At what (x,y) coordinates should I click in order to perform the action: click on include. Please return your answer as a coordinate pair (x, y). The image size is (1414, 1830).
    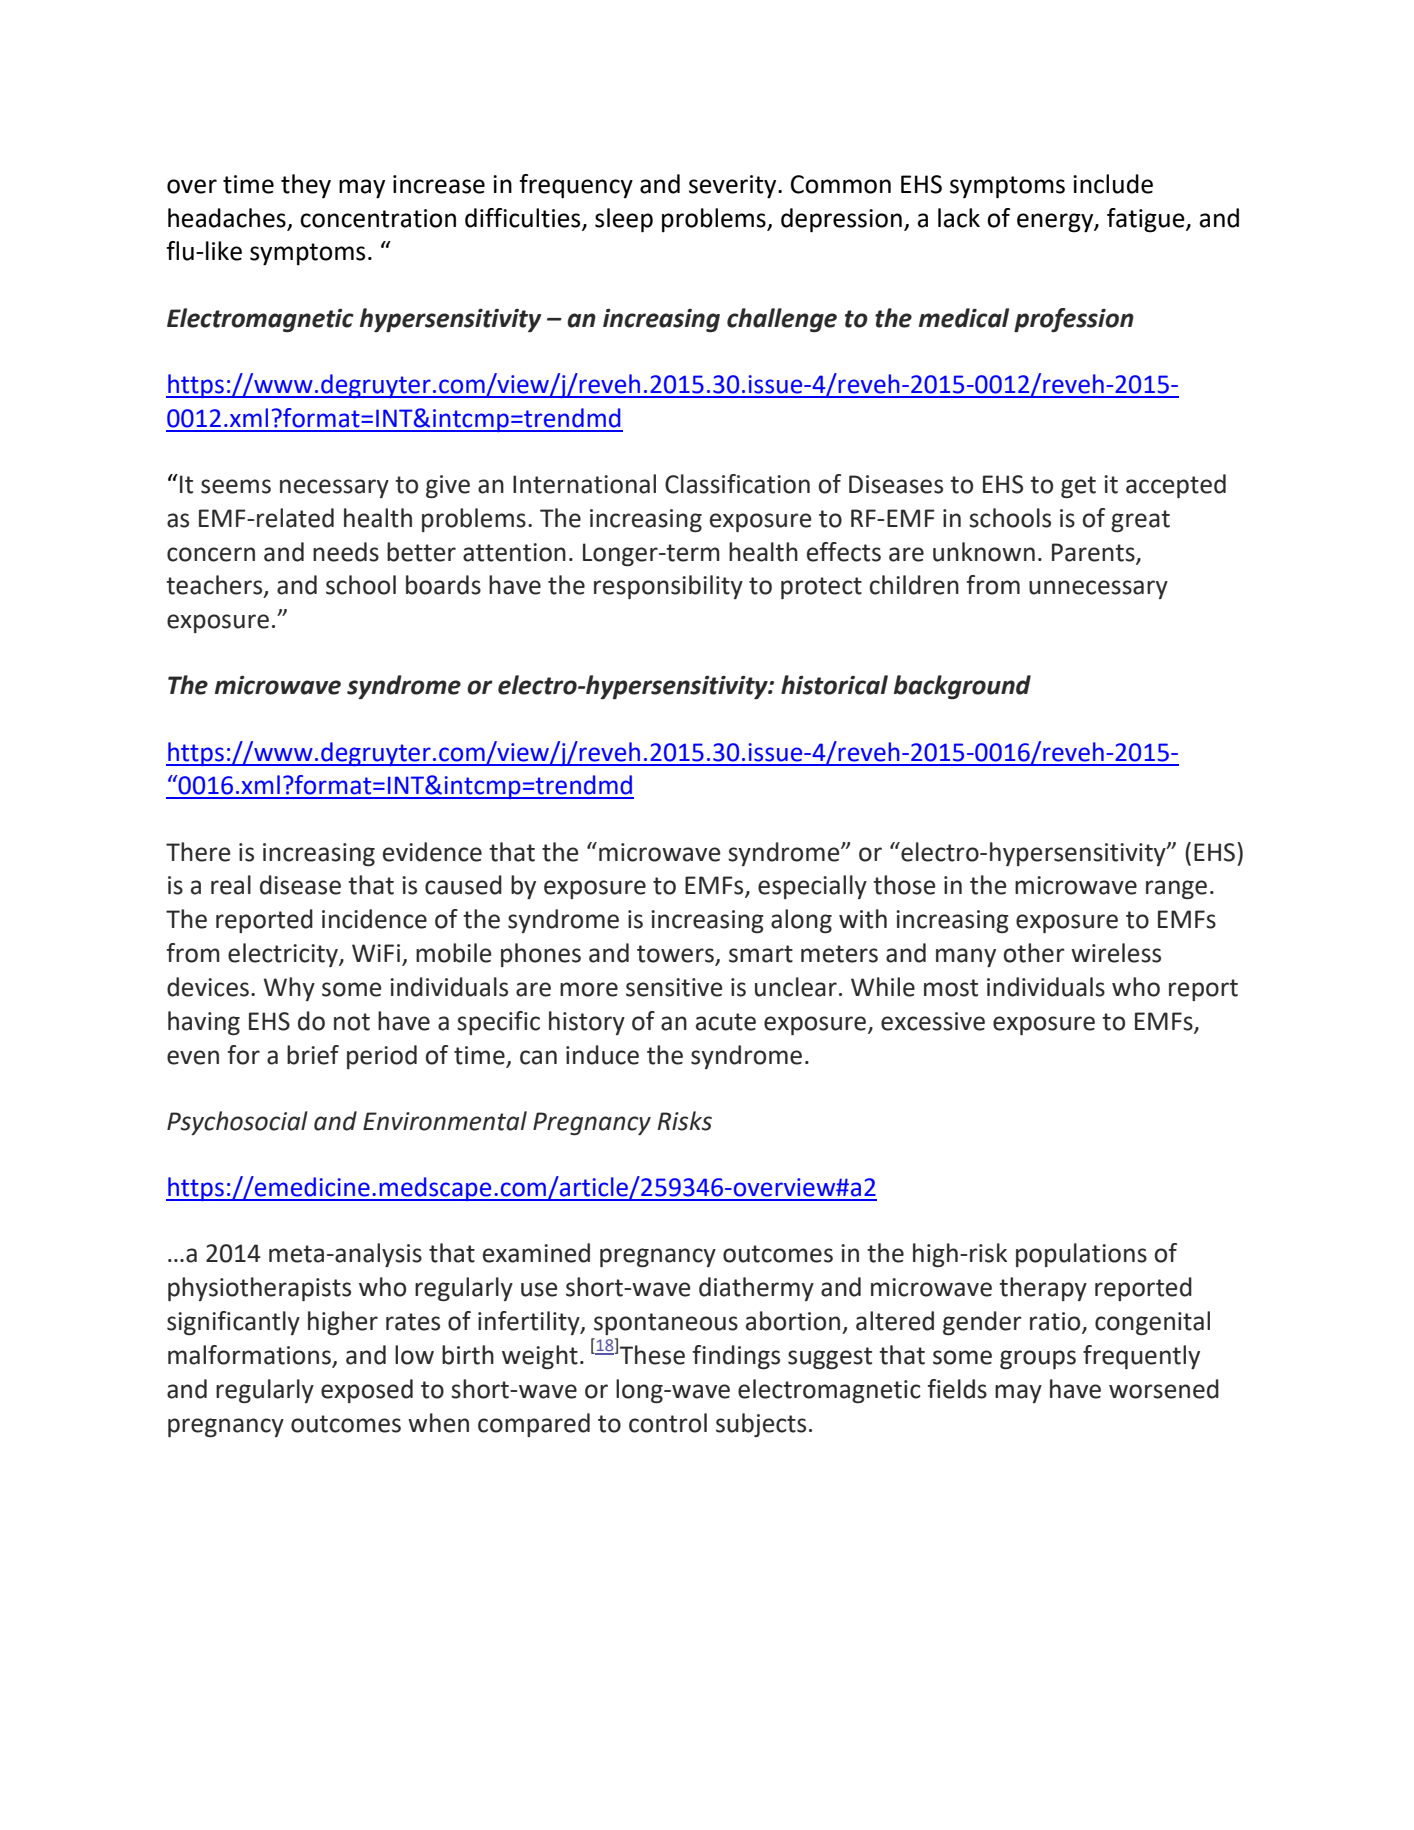
    Looking at the image, I should click on (1113, 184).
